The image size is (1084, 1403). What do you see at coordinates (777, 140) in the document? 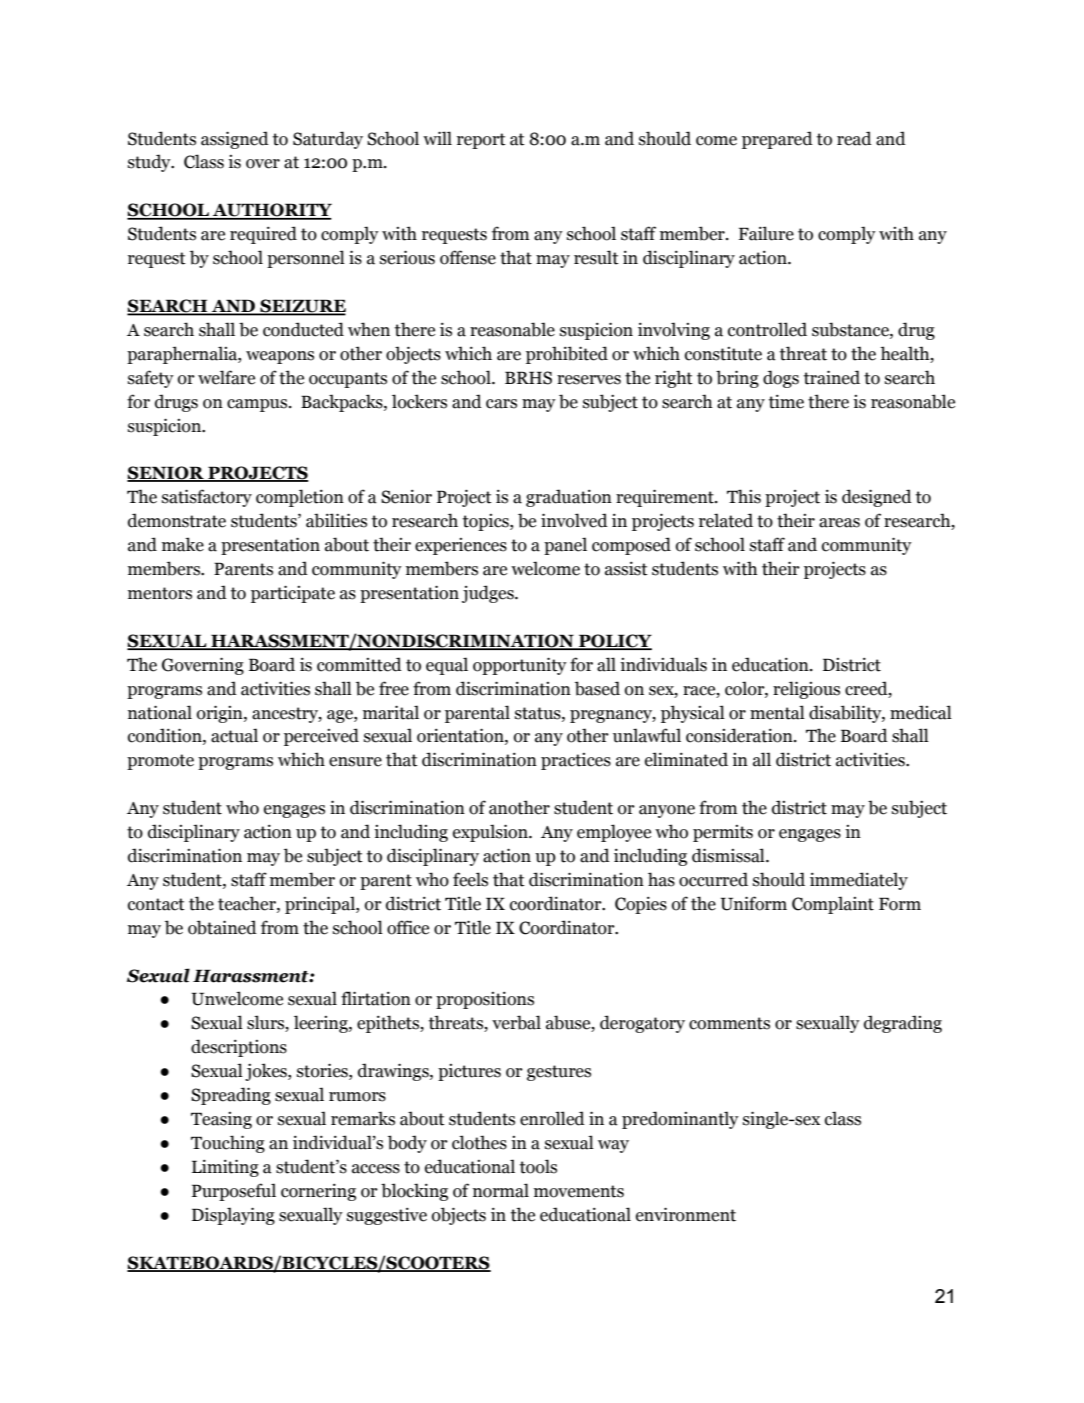
I see `prepared` at bounding box center [777, 140].
